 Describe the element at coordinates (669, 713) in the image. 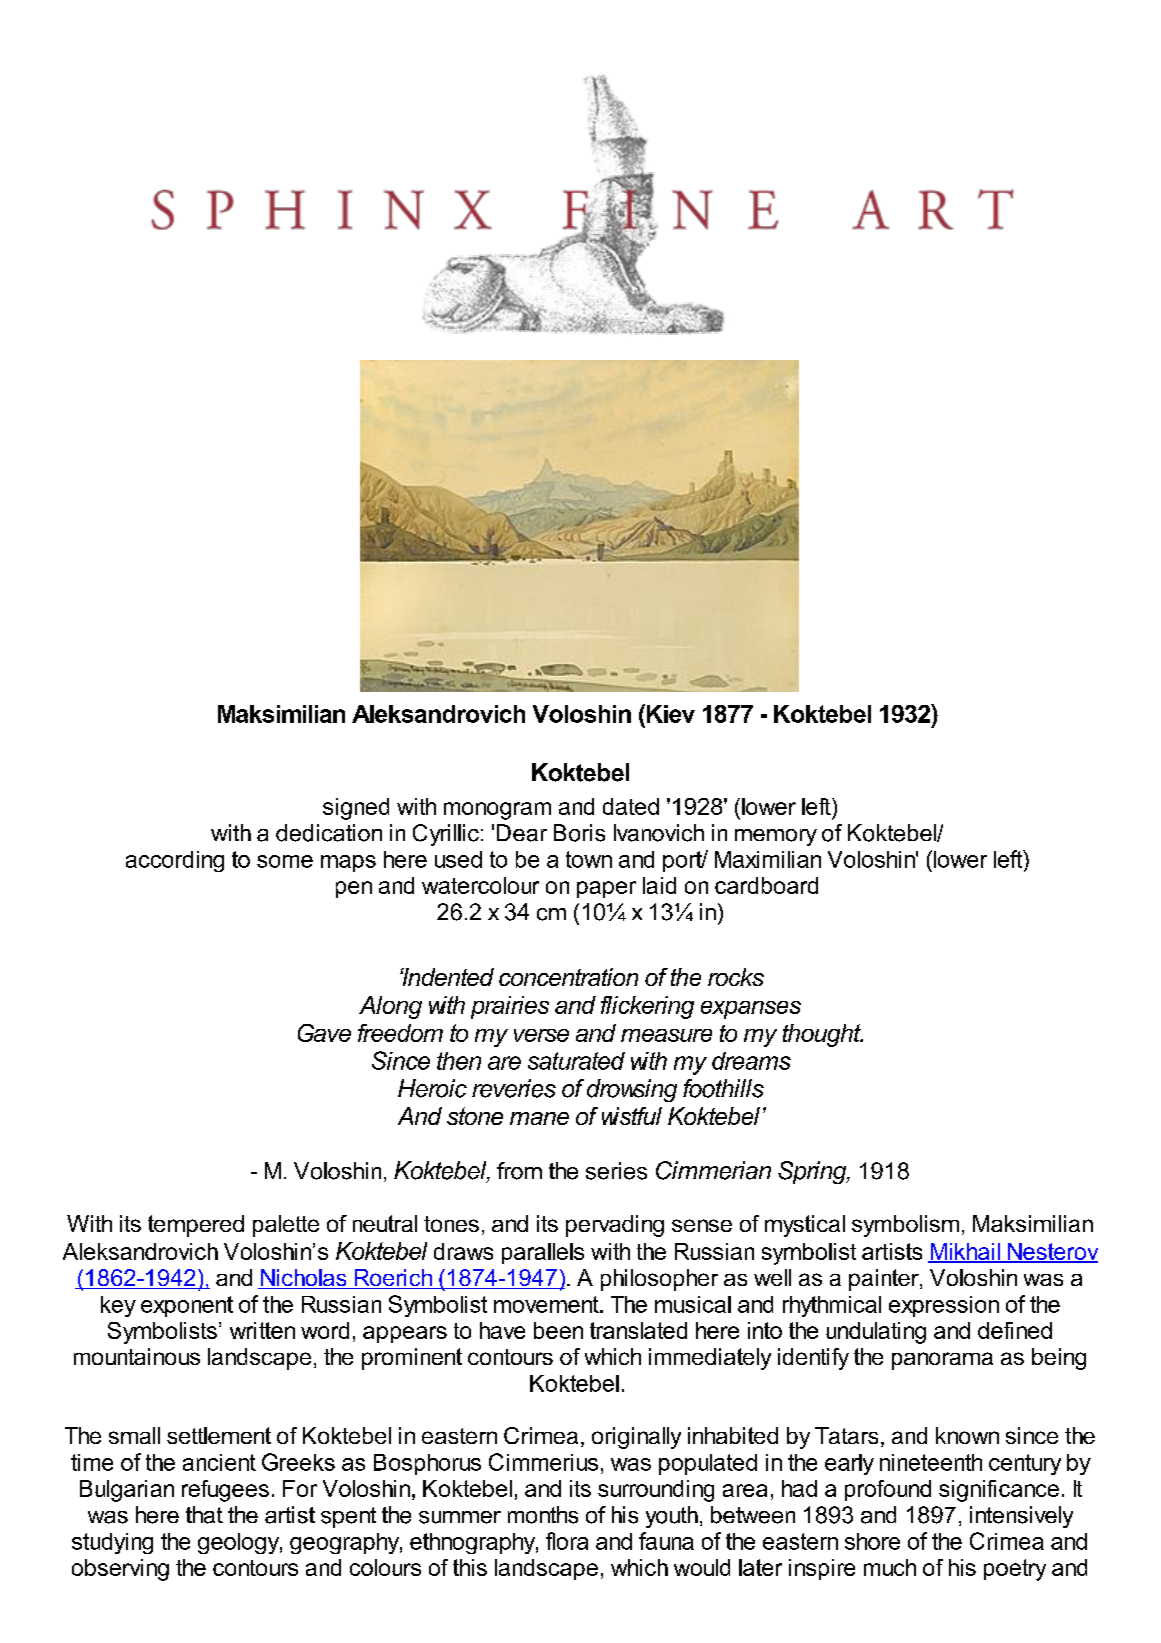

I see `Kiev` at that location.
